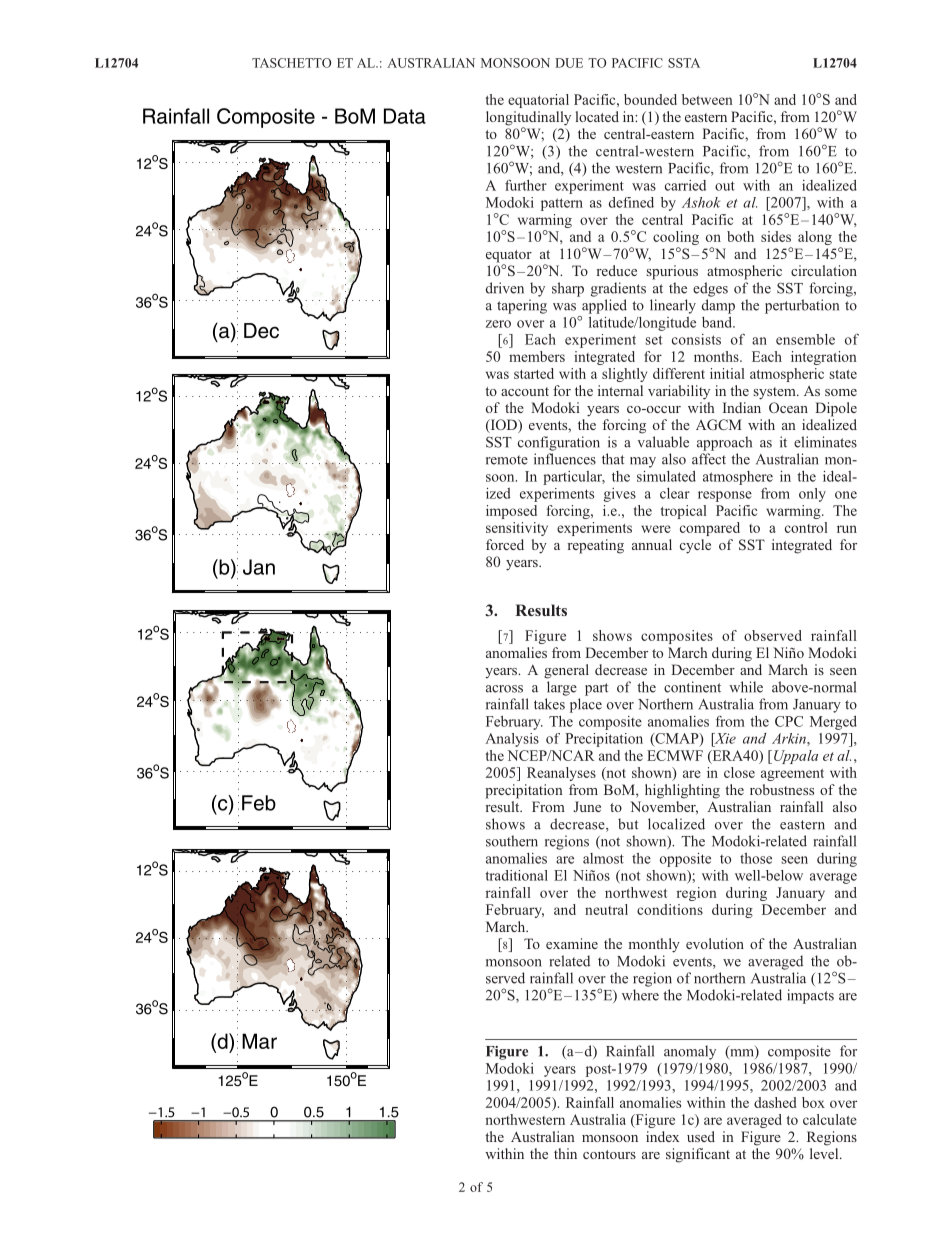 This document has height=1233, width=952. What do you see at coordinates (650, 99) in the document?
I see `bounded` at bounding box center [650, 99].
